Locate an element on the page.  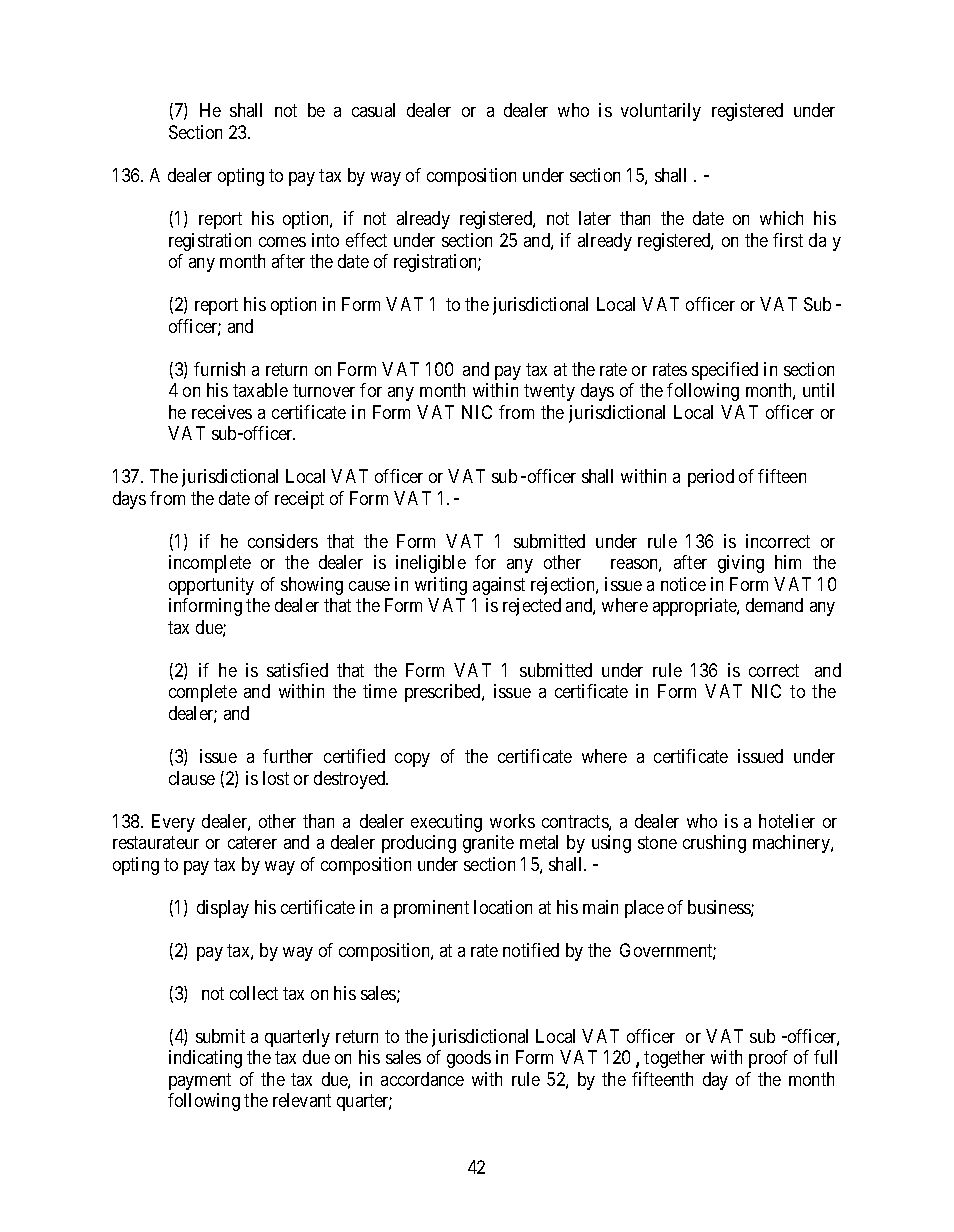
voluntarily is located at coordinates (661, 112).
